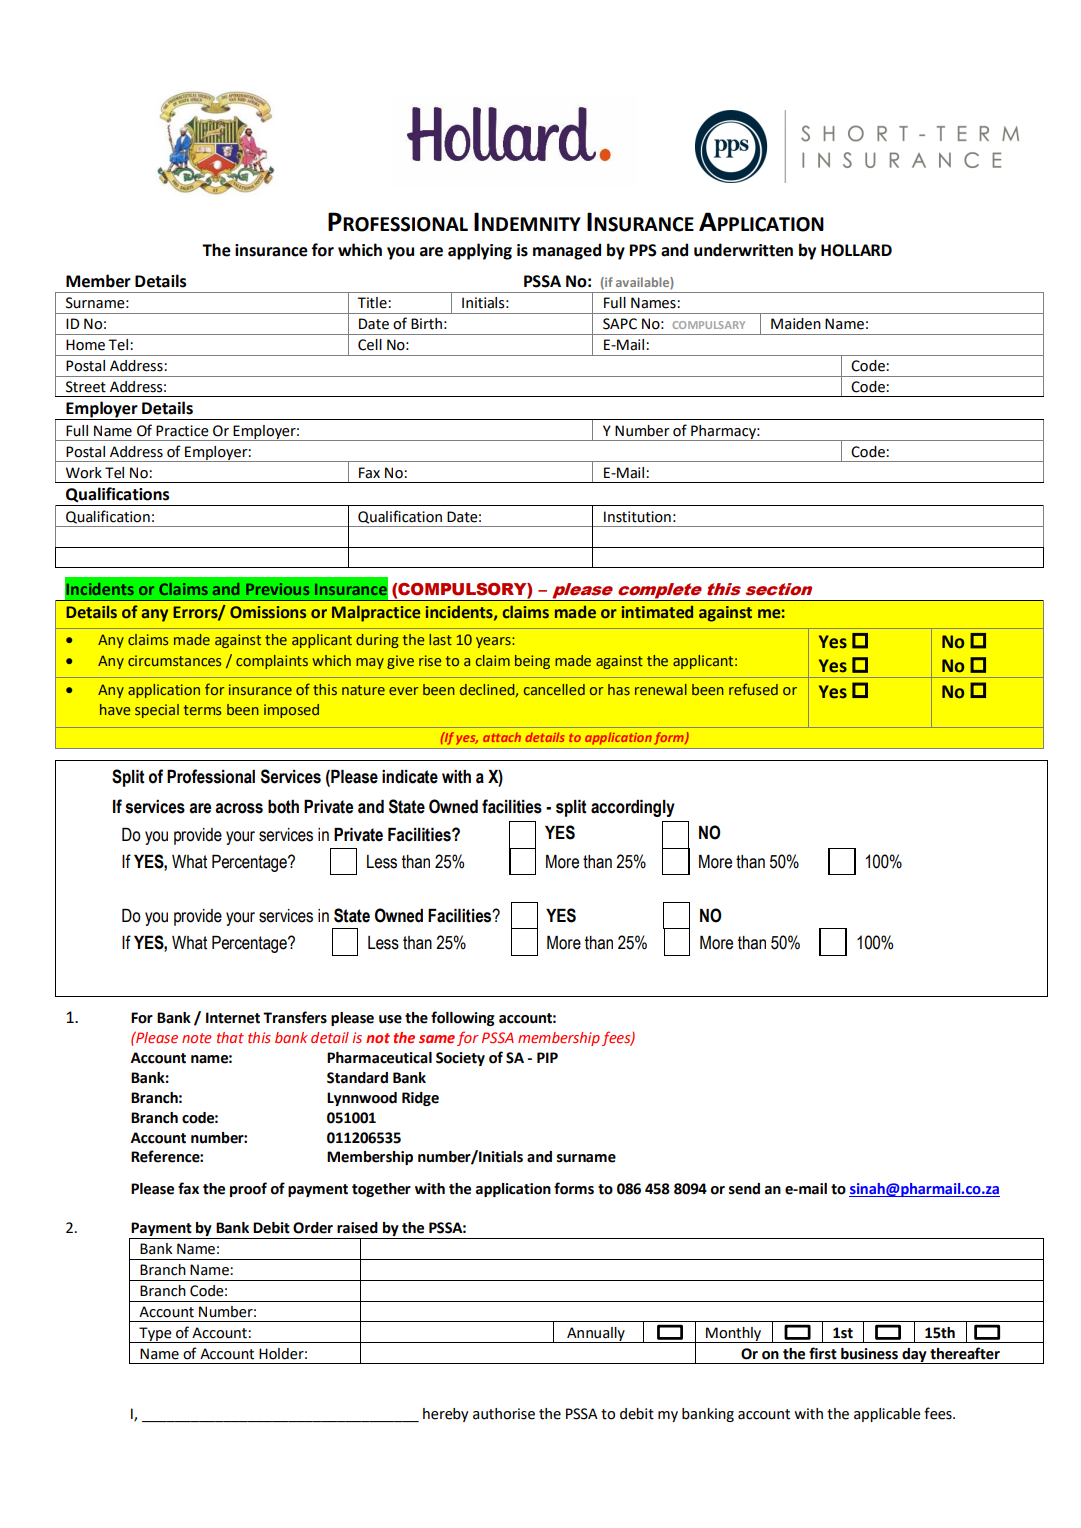 The image size is (1081, 1528). I want to click on Type, so click(155, 1335).
